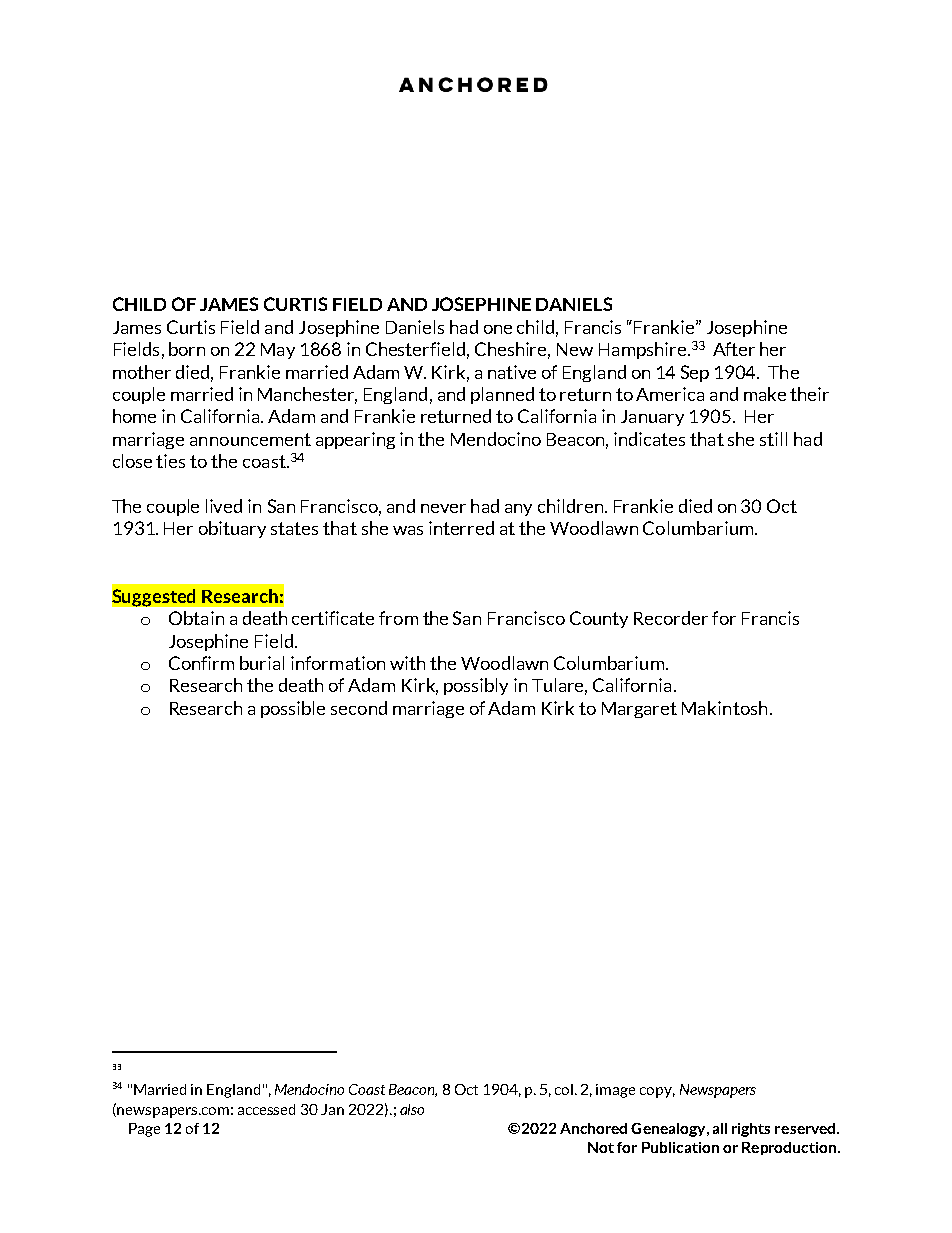  What do you see at coordinates (615, 1091) in the image?
I see `image` at bounding box center [615, 1091].
